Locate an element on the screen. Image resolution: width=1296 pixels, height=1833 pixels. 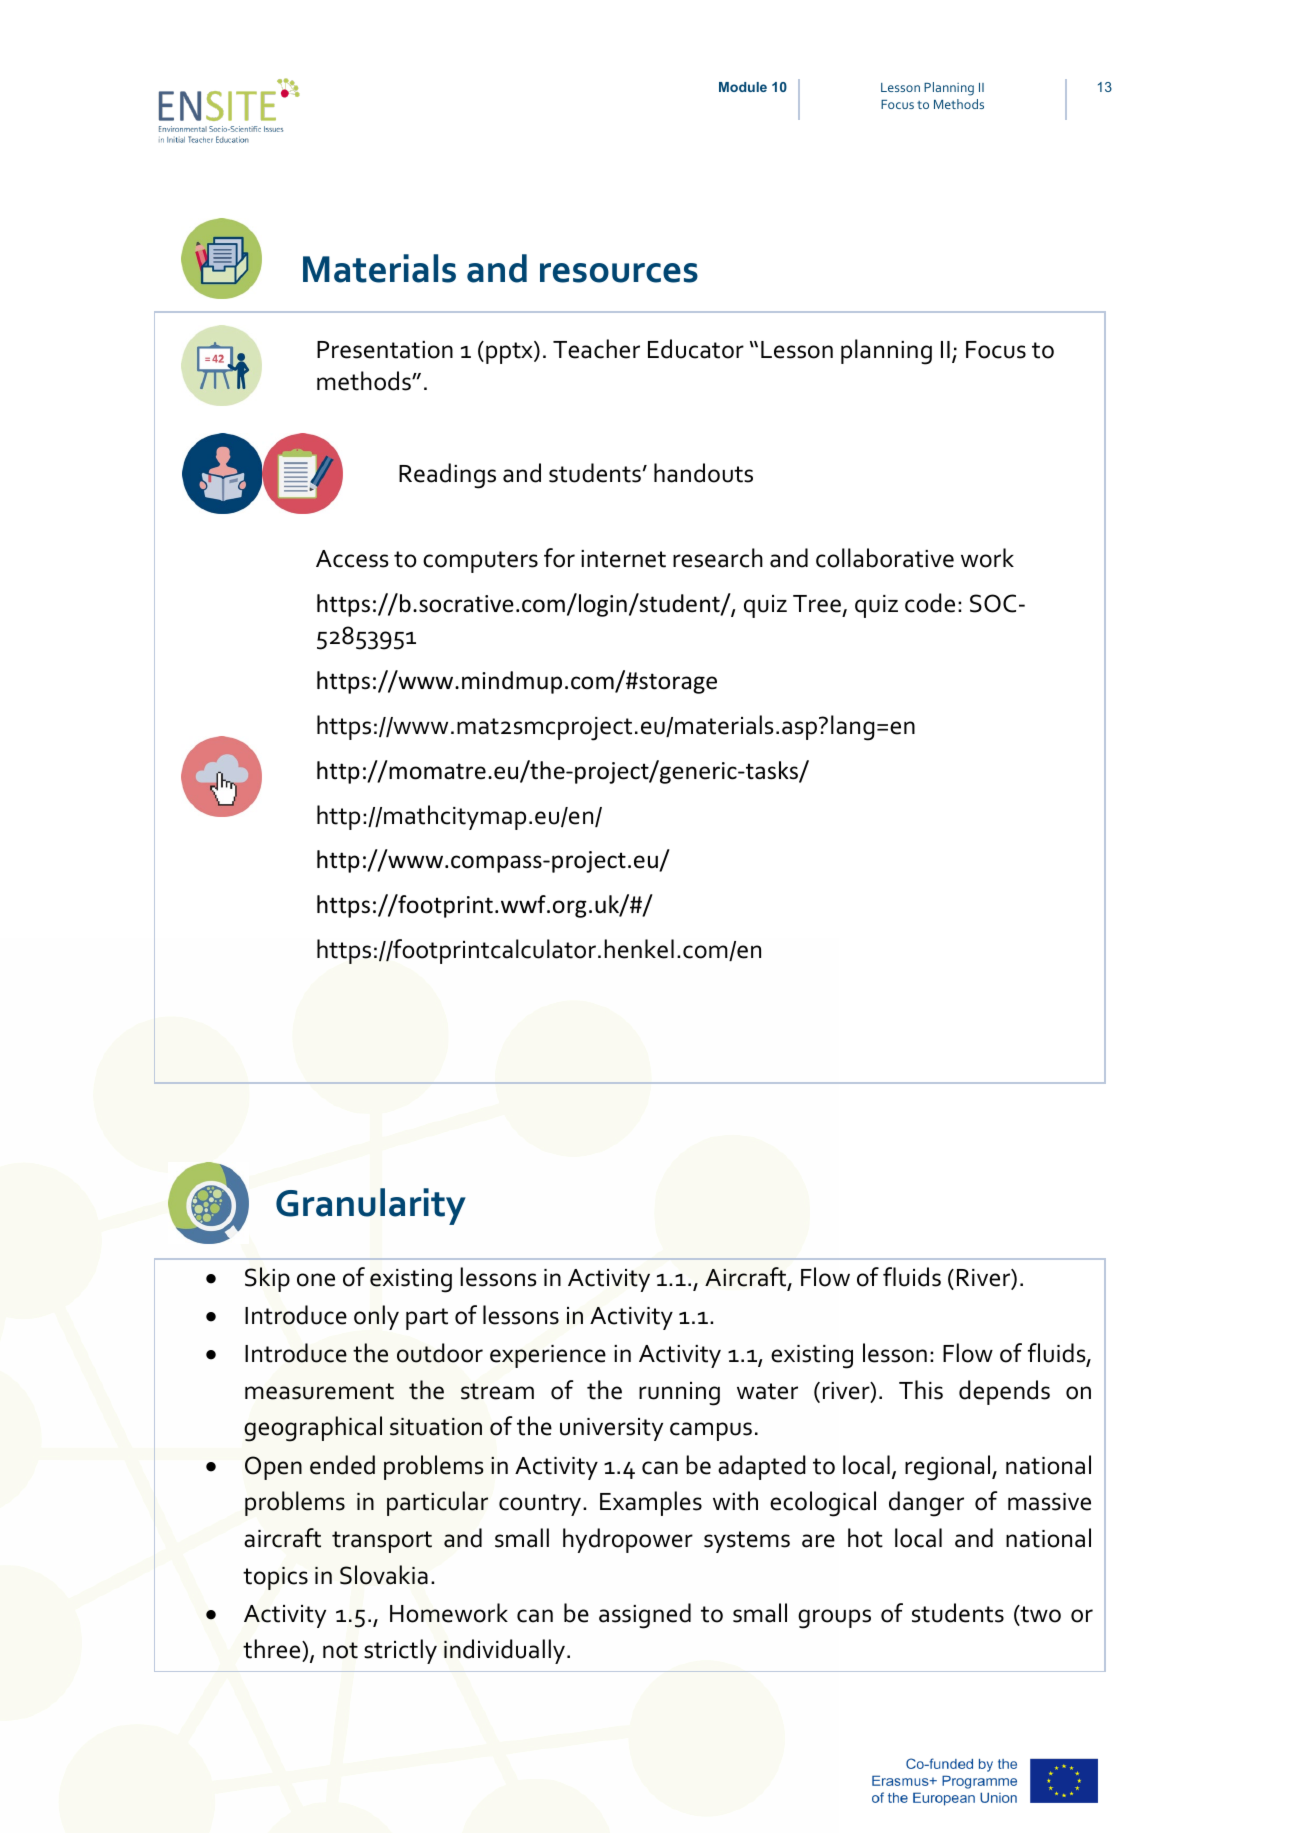
code is located at coordinates (930, 603).
